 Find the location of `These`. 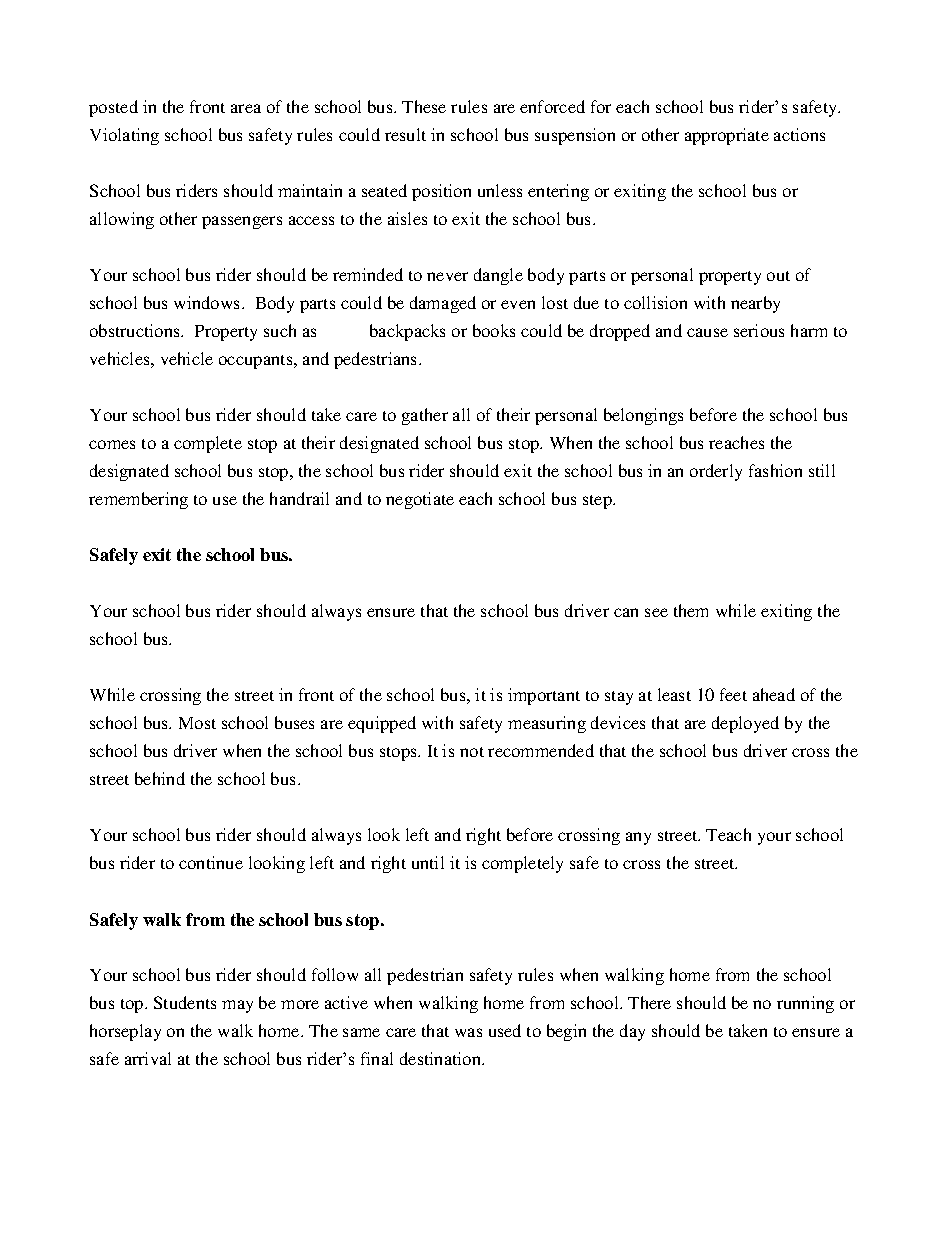

These is located at coordinates (424, 106).
